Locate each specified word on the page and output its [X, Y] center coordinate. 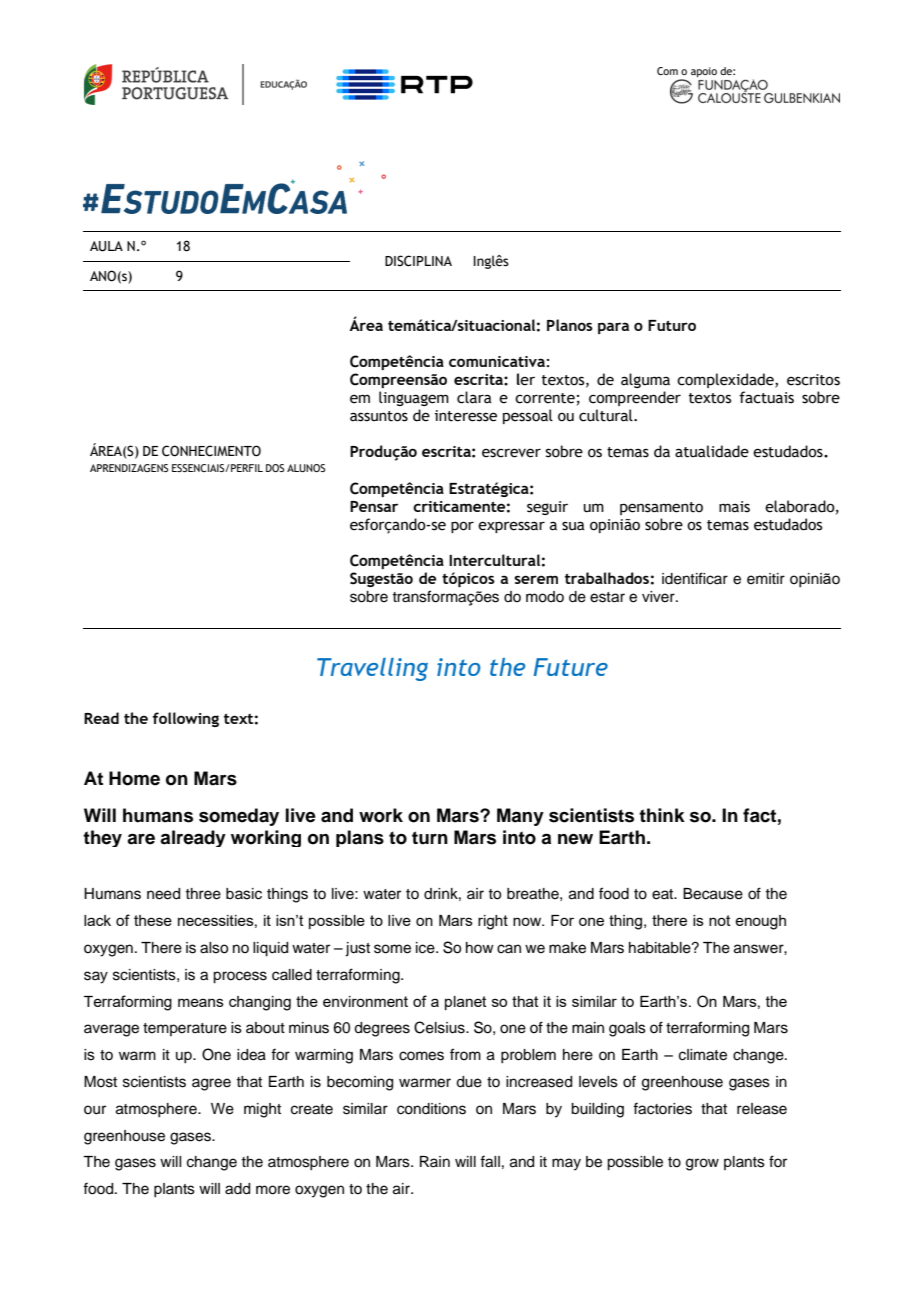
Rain [435, 1161]
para [613, 328]
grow [702, 1164]
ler [526, 379]
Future [570, 667]
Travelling [372, 669]
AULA [106, 246]
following [186, 719]
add [237, 1189]
